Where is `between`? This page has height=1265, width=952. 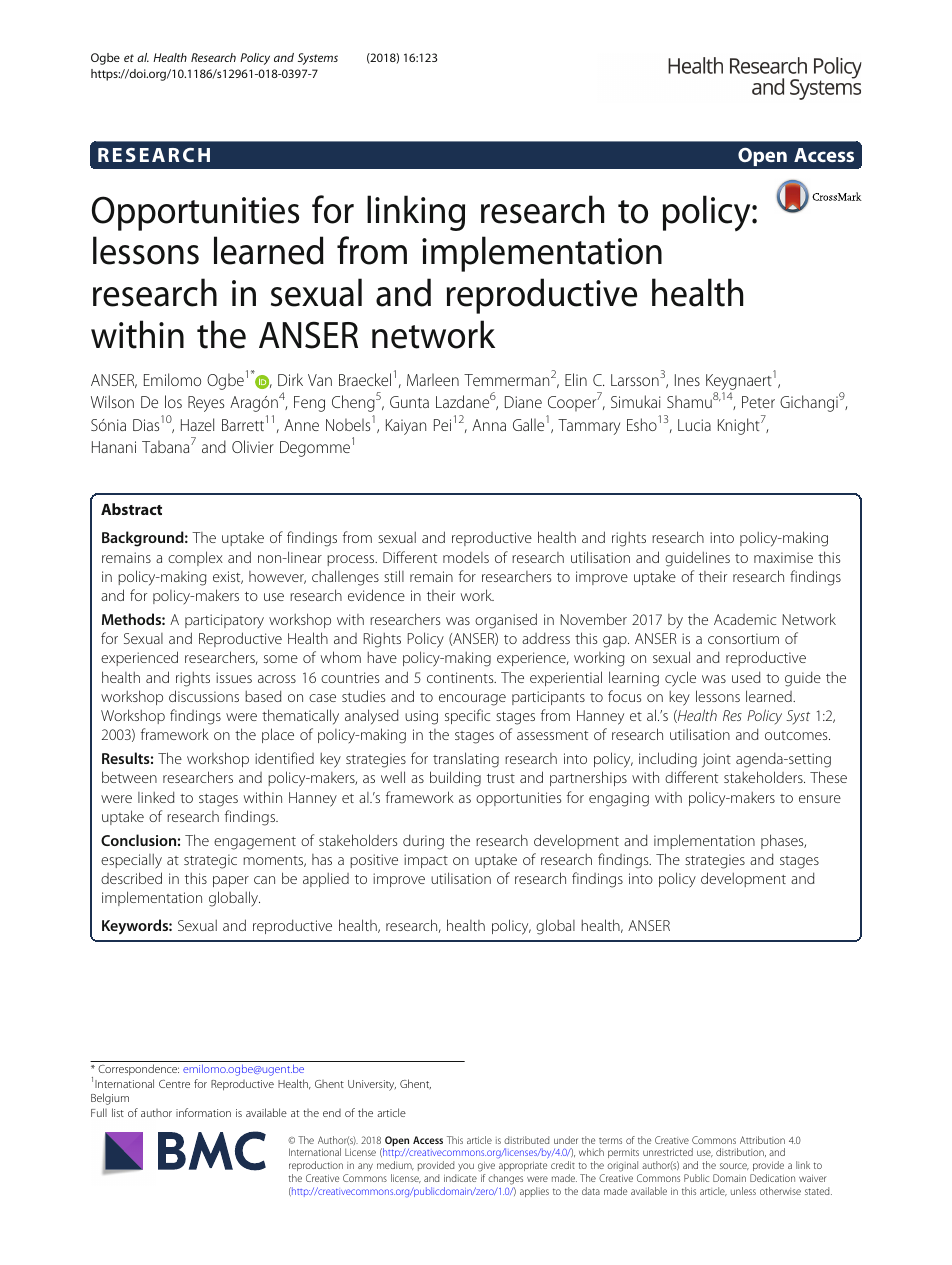 between is located at coordinates (129, 777).
